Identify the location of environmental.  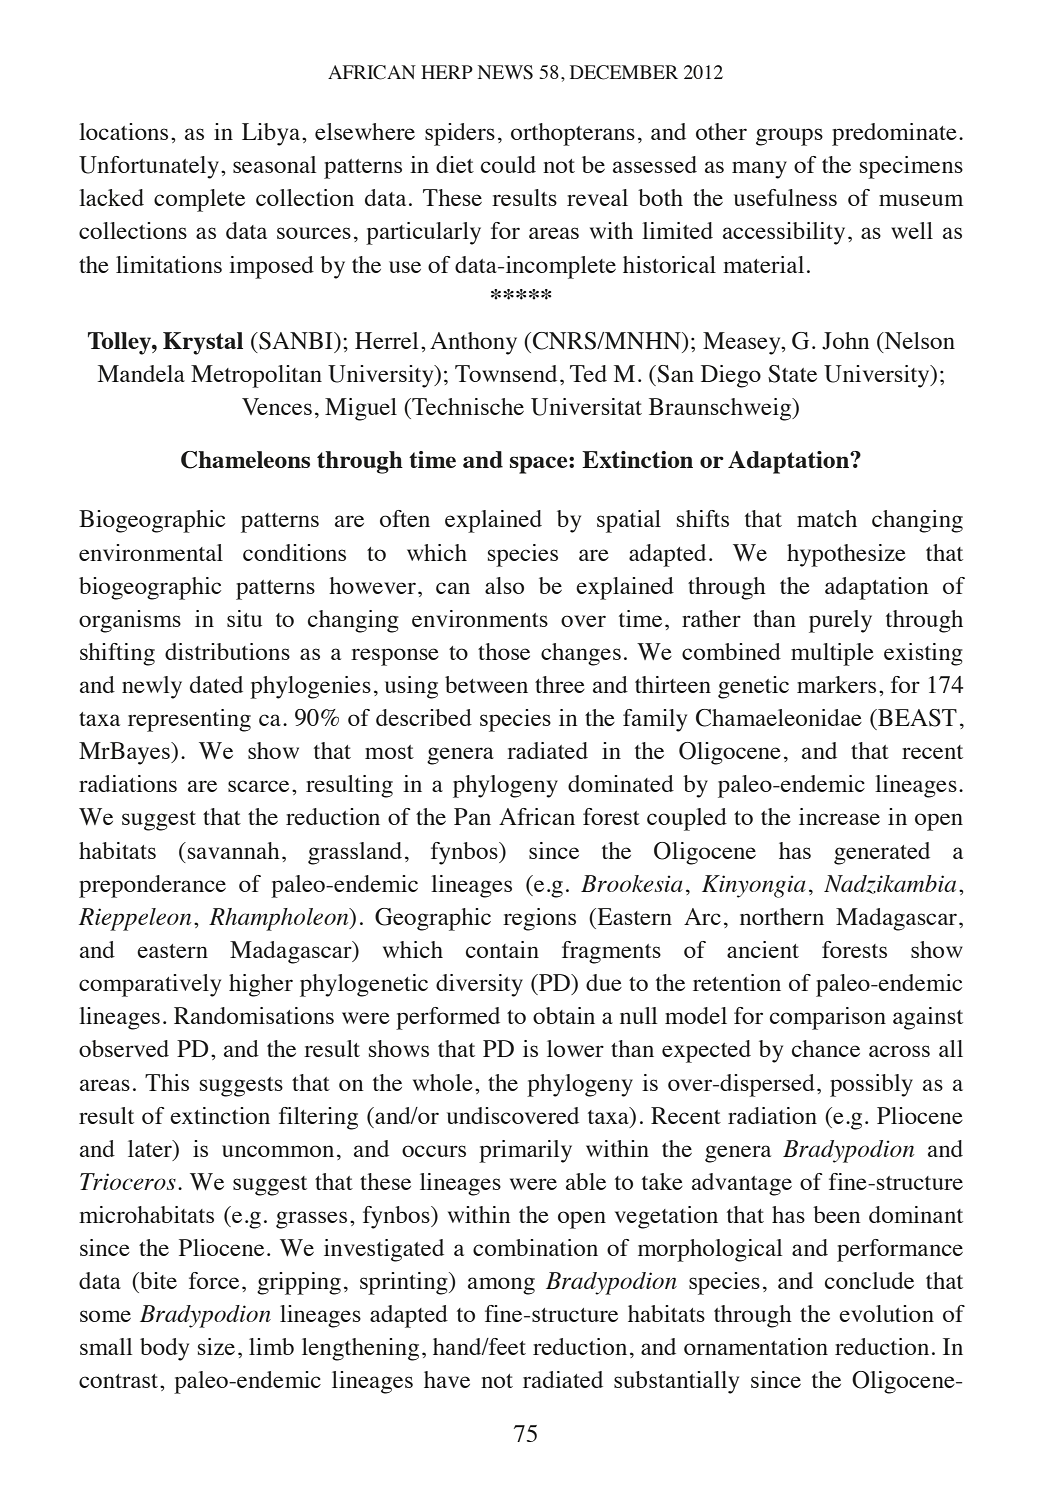
(151, 552).
